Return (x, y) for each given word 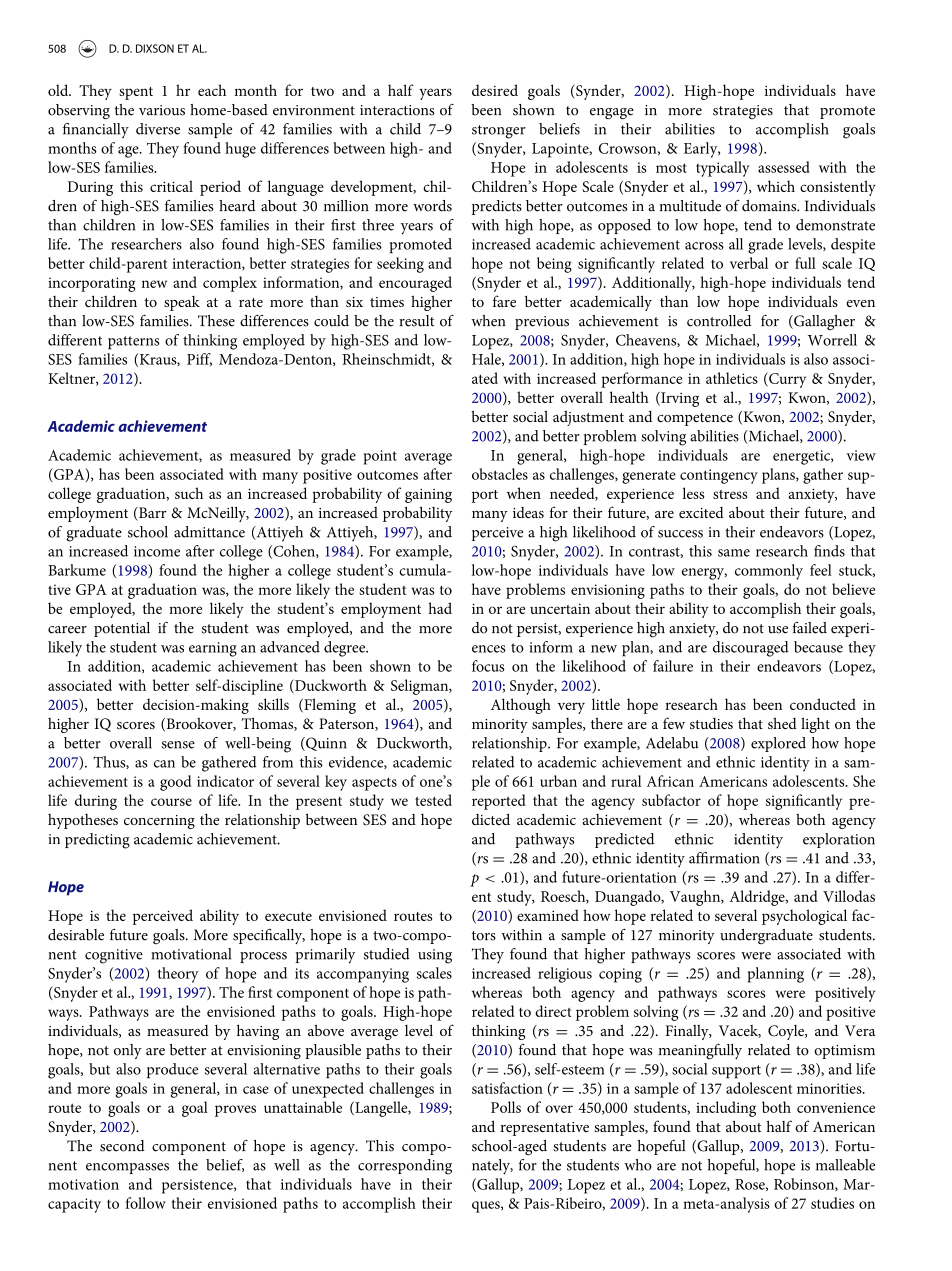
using (435, 956)
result (416, 321)
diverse (158, 129)
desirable (76, 935)
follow (146, 1203)
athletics (732, 378)
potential (122, 629)
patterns (134, 343)
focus (488, 666)
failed (810, 628)
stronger (499, 132)
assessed (784, 167)
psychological (804, 917)
